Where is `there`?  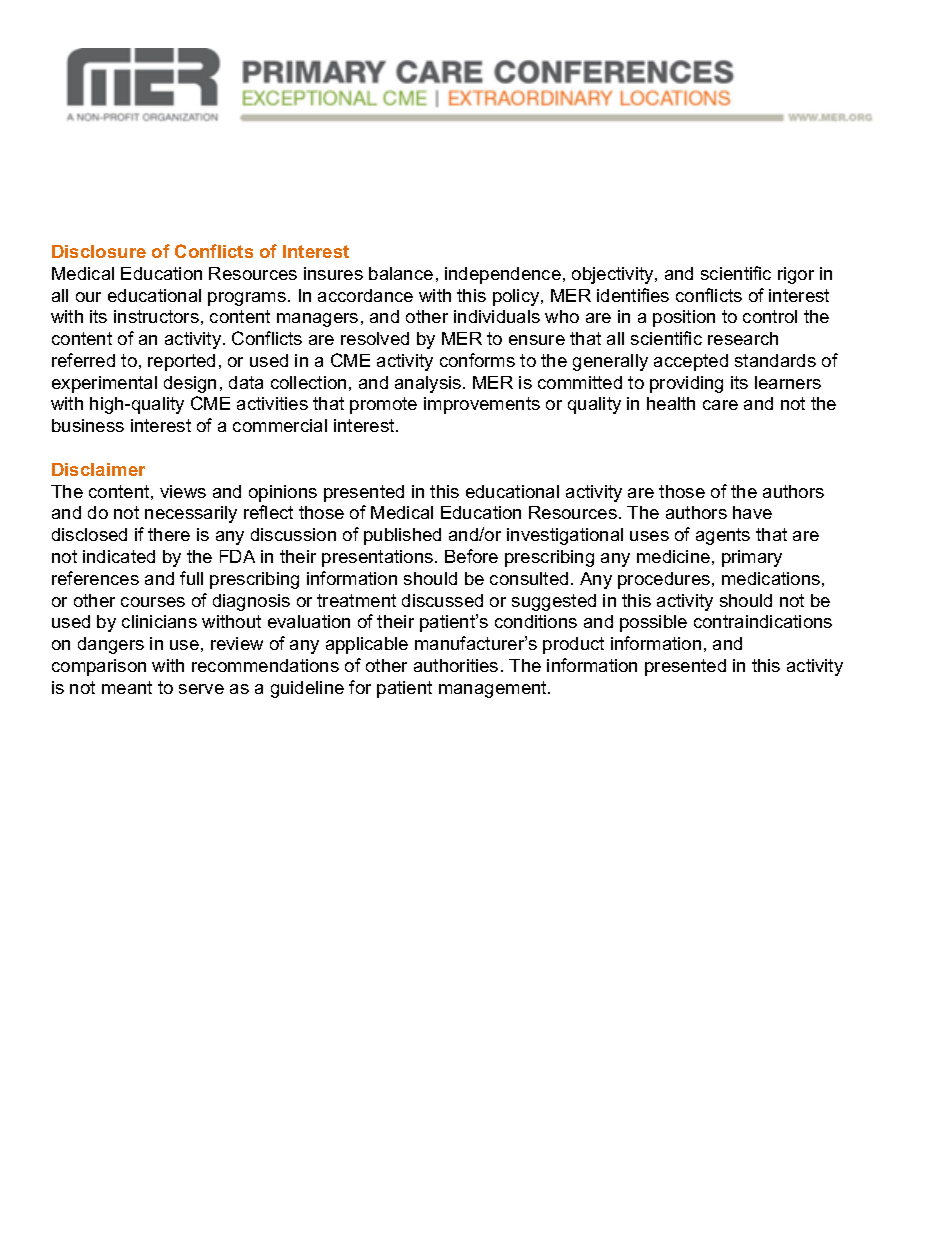 there is located at coordinates (169, 534).
